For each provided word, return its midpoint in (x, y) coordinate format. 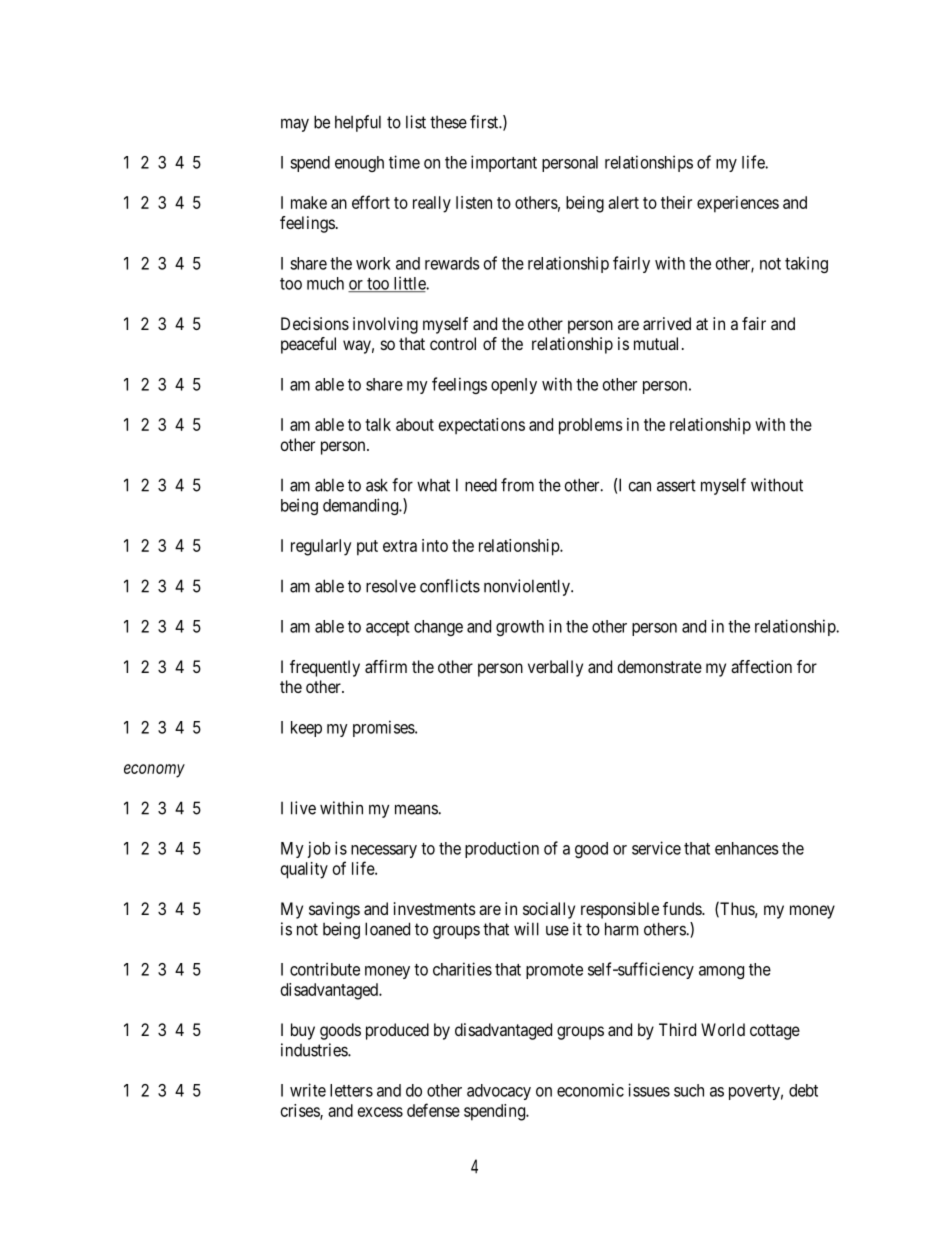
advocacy (499, 1092)
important (504, 163)
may (295, 125)
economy (154, 771)
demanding (361, 506)
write (308, 1090)
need (481, 485)
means (417, 809)
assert (676, 485)
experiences (738, 204)
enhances (747, 848)
